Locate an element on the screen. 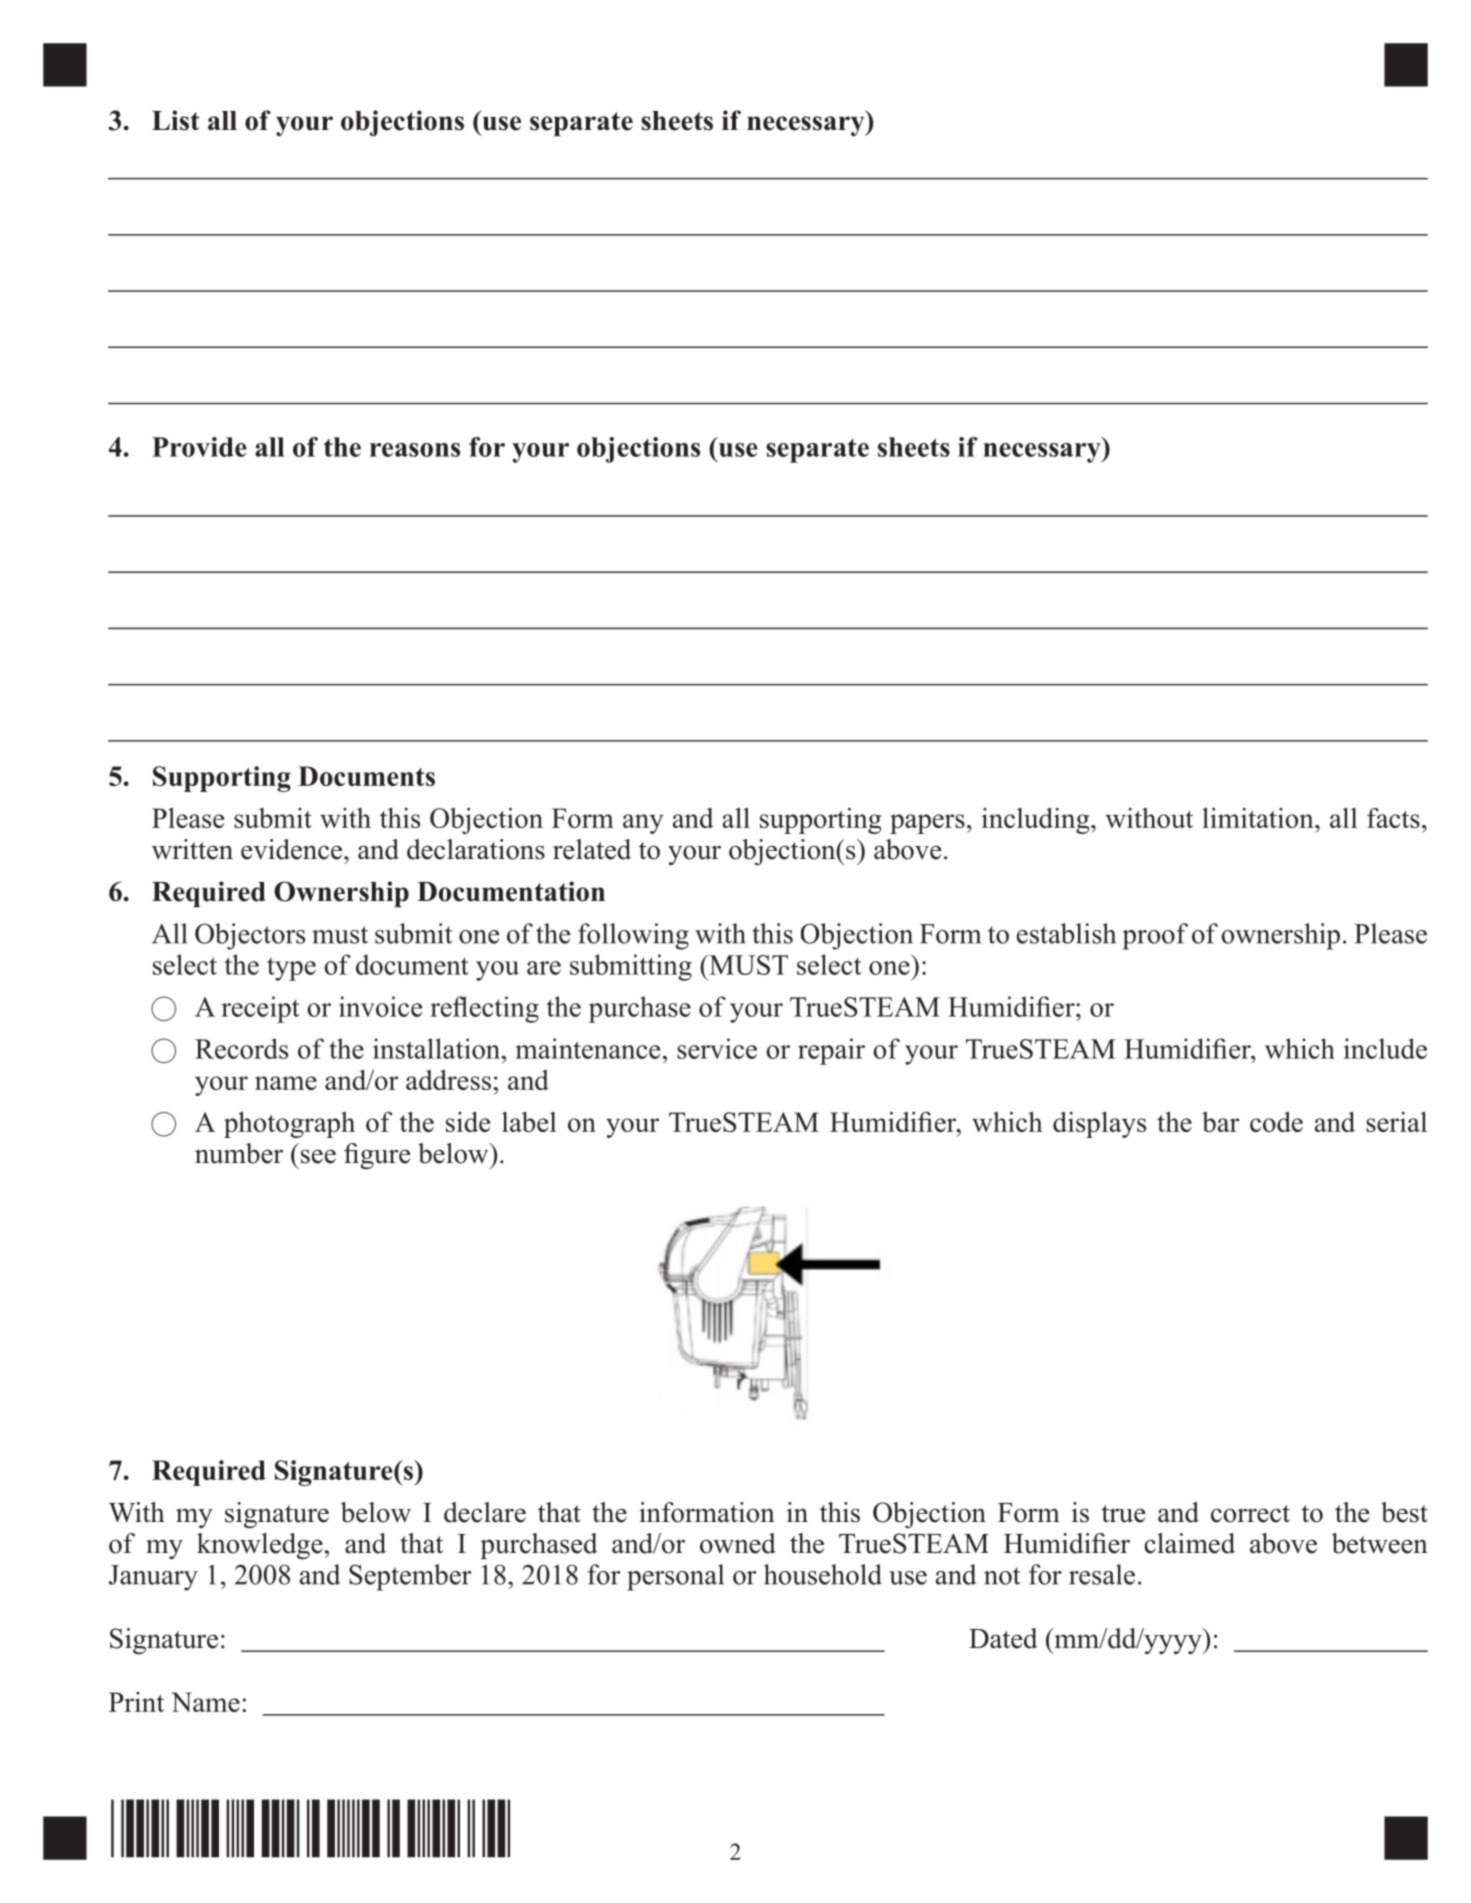  List is located at coordinates (176, 120).
